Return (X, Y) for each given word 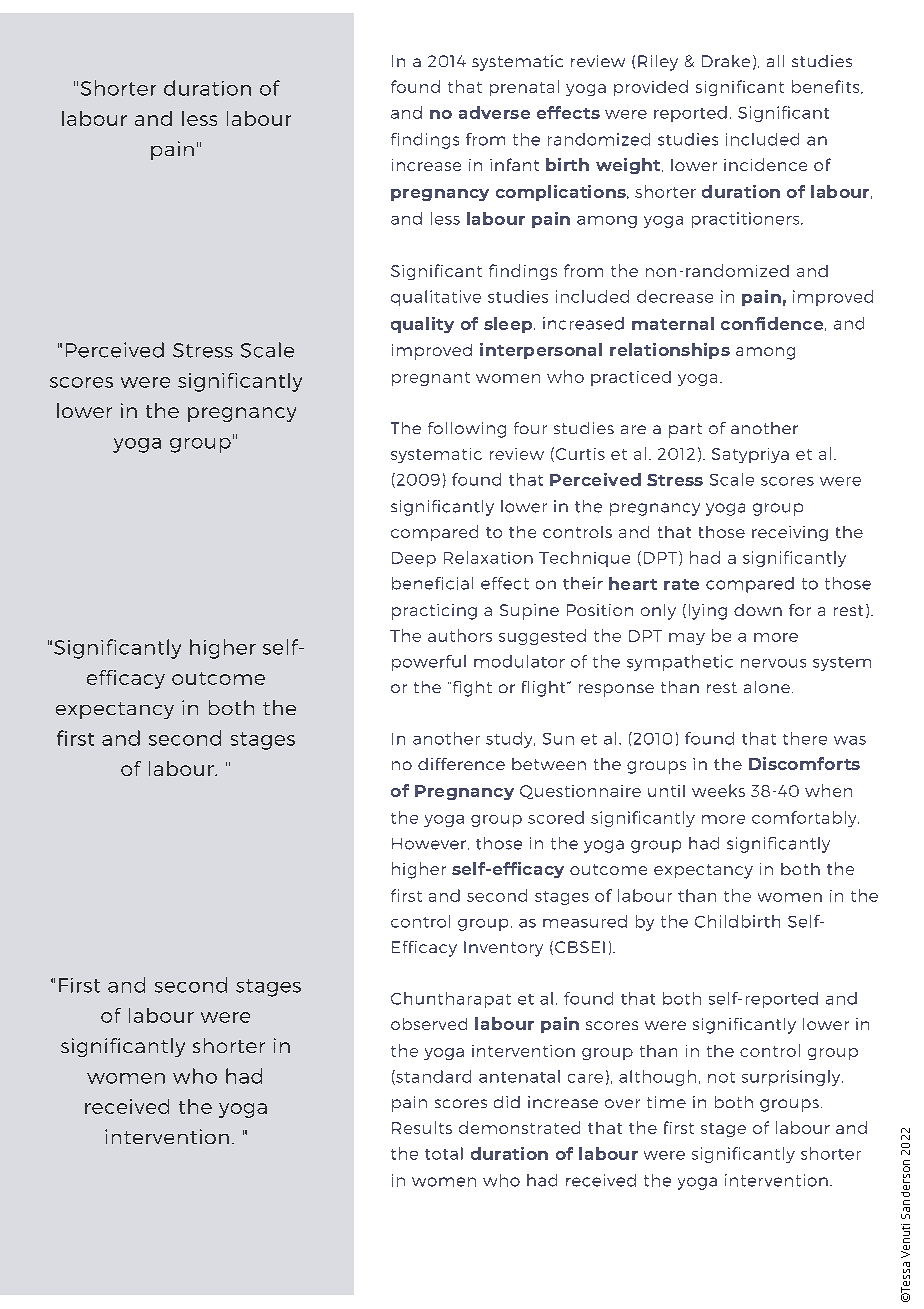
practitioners (747, 220)
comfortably (805, 819)
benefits (827, 87)
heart (633, 583)
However (429, 844)
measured (585, 921)
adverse (494, 112)
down (758, 610)
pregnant (431, 379)
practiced (631, 378)
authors (460, 635)
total (444, 1153)
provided (651, 88)
